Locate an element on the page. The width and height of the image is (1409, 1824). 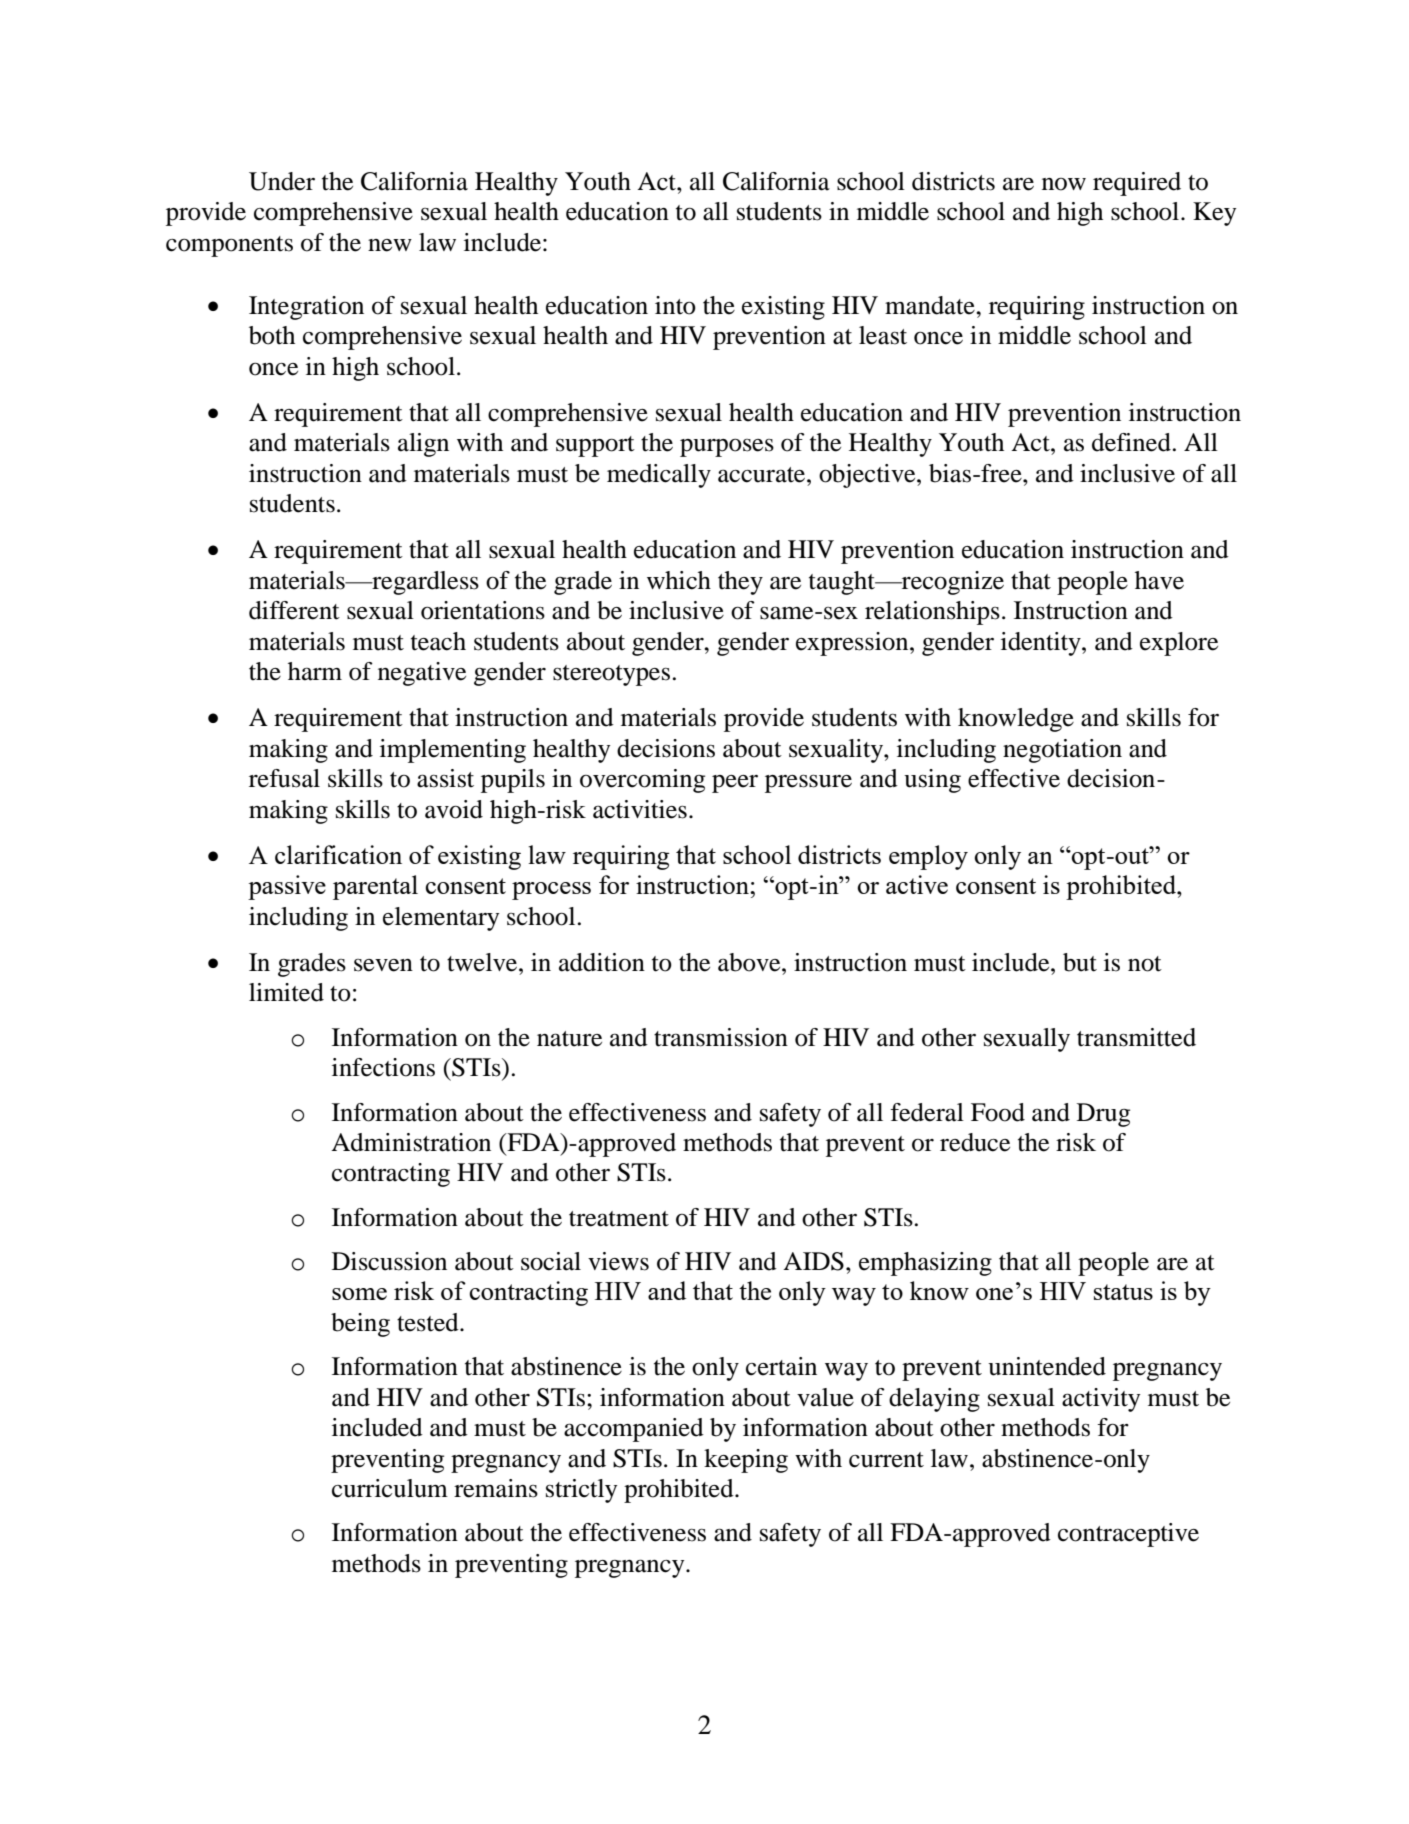
new is located at coordinates (390, 245).
